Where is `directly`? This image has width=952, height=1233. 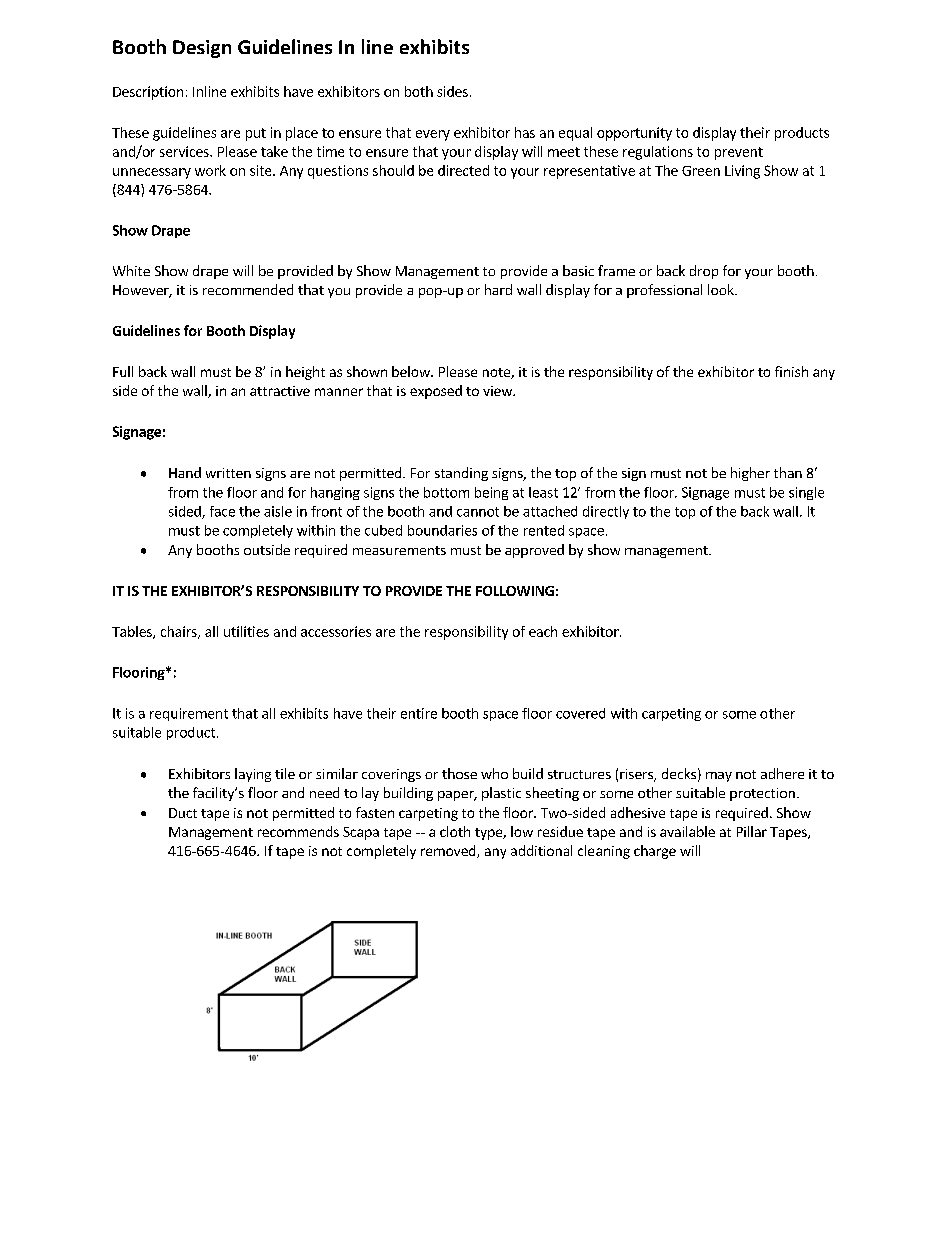
directly is located at coordinates (606, 512).
